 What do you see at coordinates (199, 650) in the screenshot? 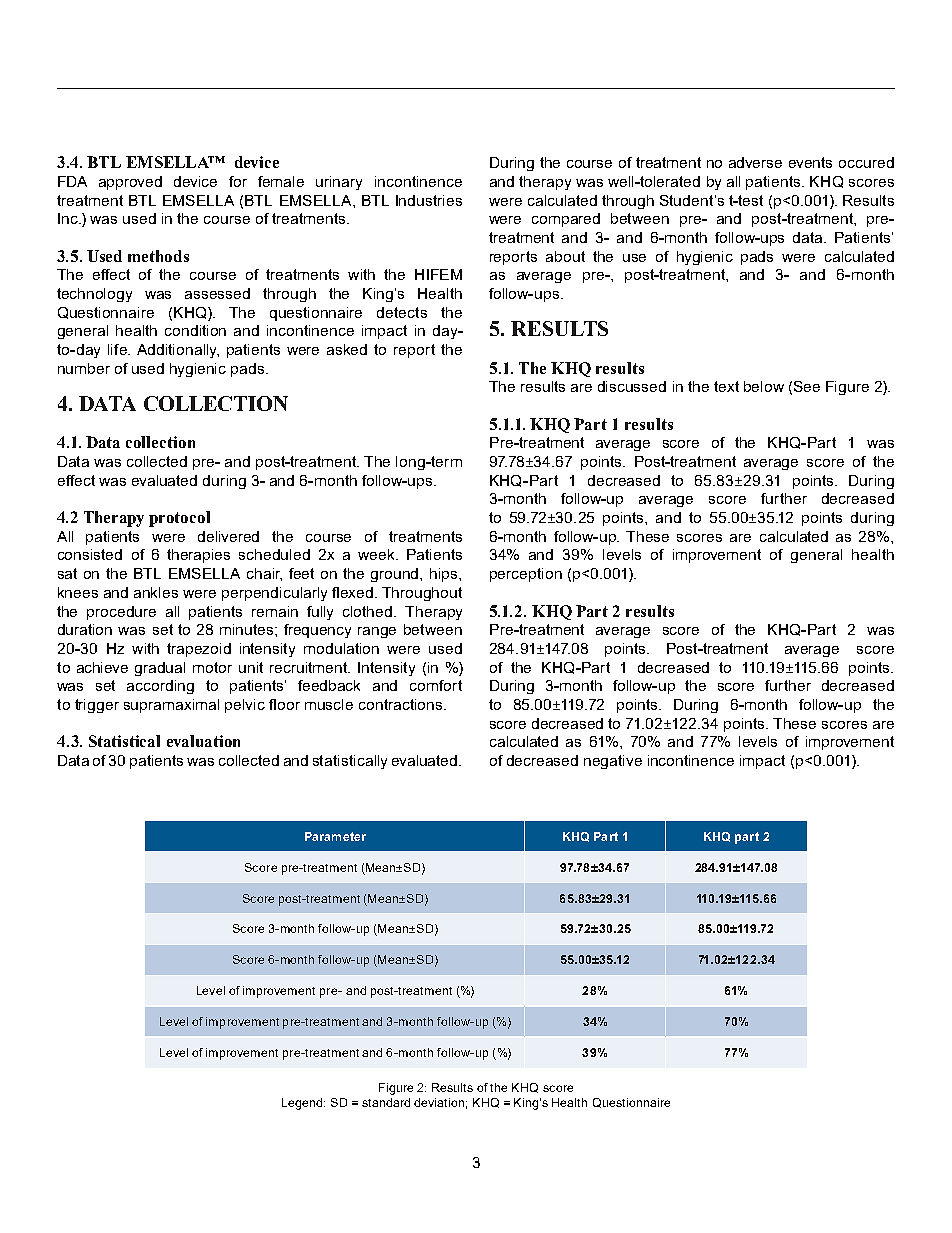
I see `trapezoid` at bounding box center [199, 650].
